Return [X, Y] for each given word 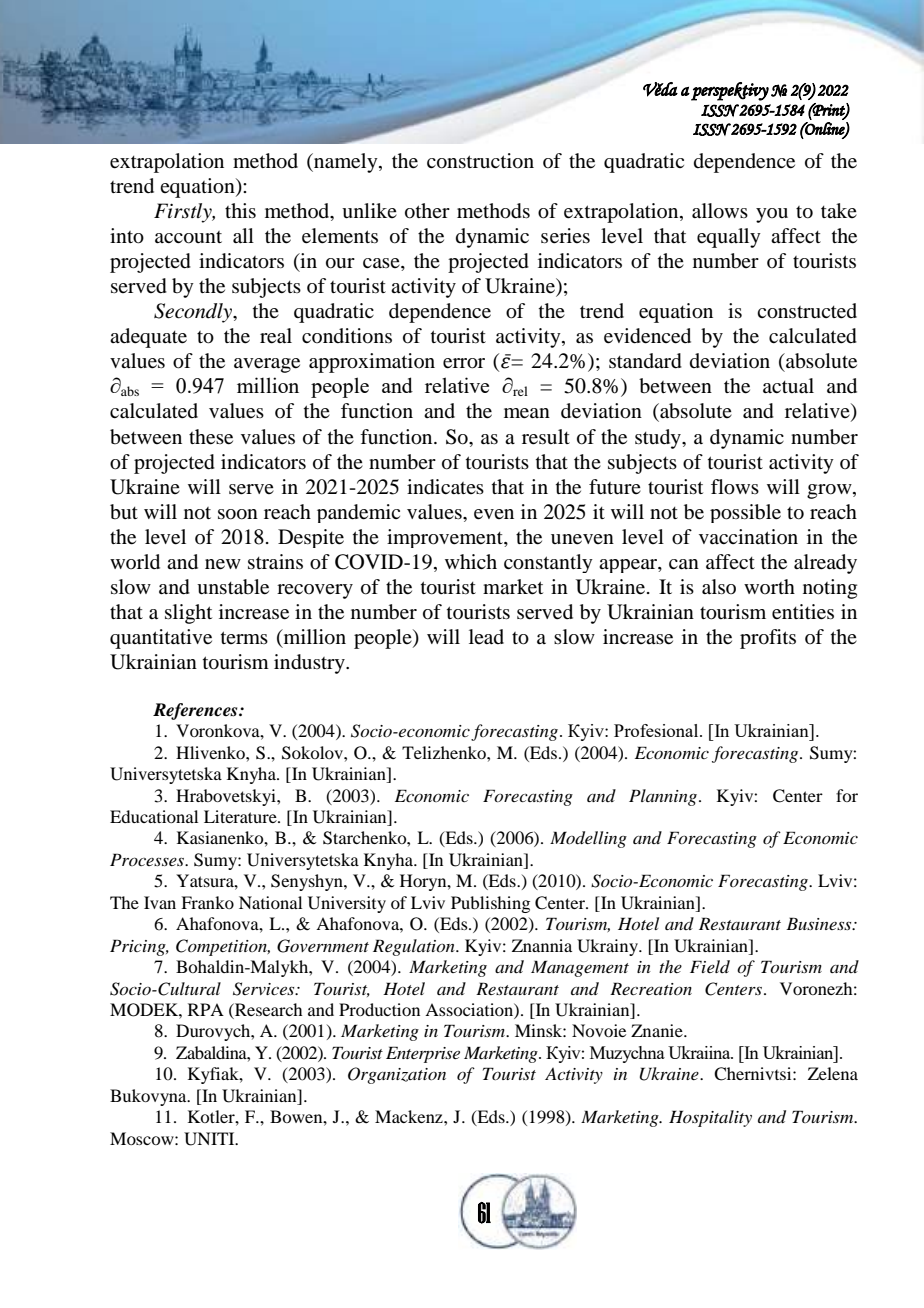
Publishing [490, 904]
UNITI [210, 1139]
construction [480, 161]
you [772, 215]
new [223, 564]
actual [788, 386]
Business [820, 923]
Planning [663, 797]
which [471, 561]
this [240, 210]
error [464, 363]
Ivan [160, 902]
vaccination [748, 536]
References [196, 711]
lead [486, 637]
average [267, 365]
